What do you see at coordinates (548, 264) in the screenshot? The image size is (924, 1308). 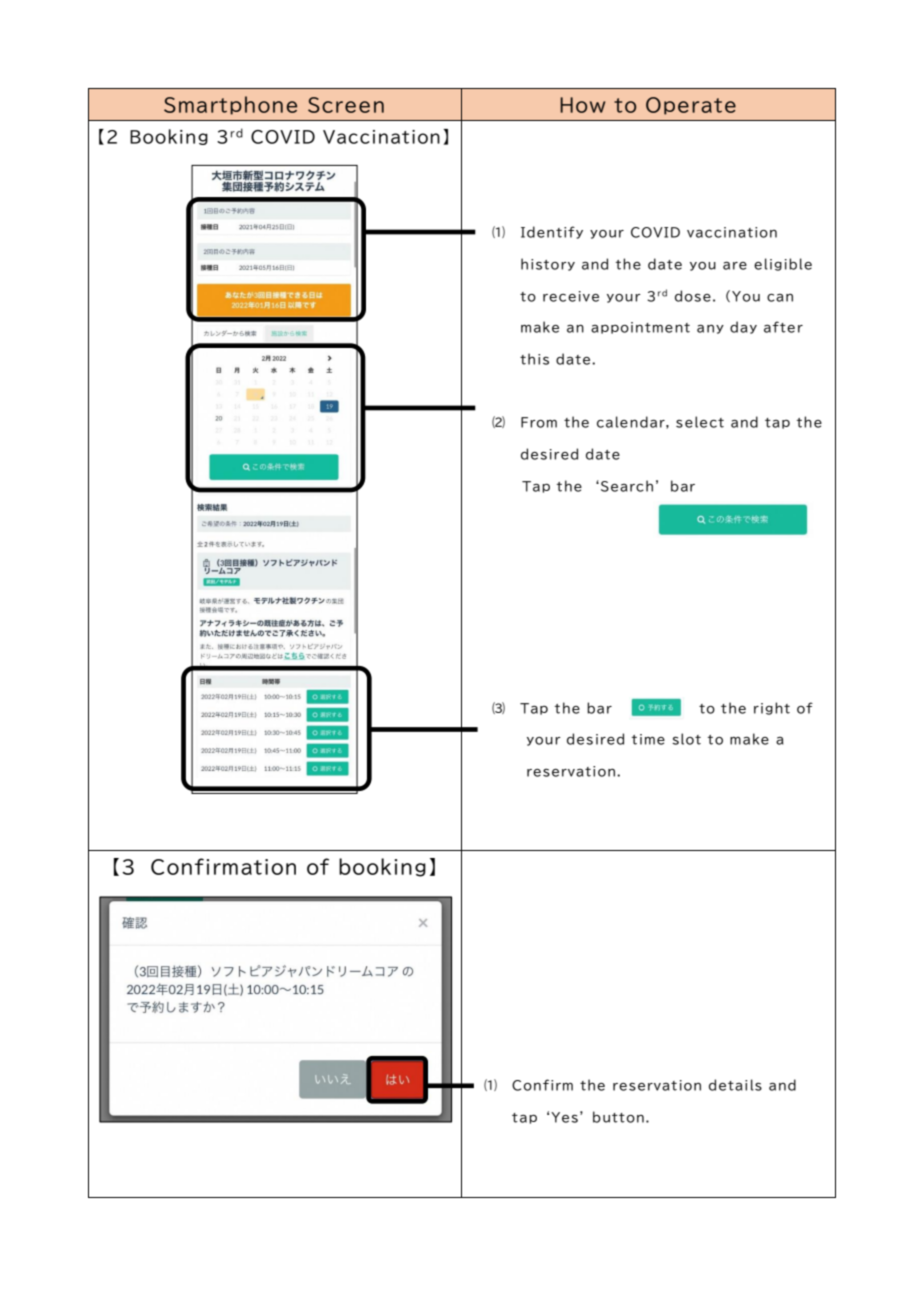 I see `history` at bounding box center [548, 264].
